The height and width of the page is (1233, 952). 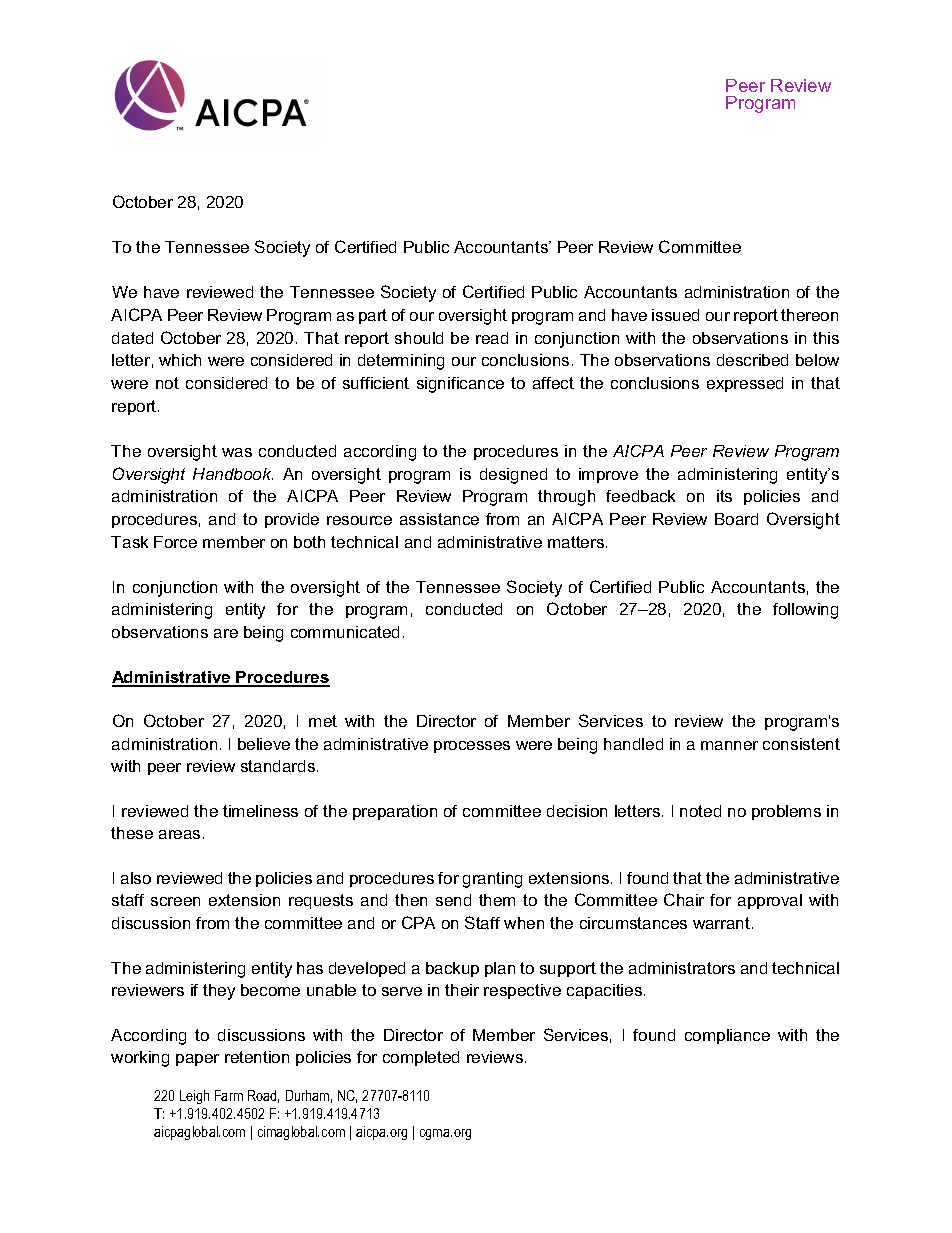 What do you see at coordinates (729, 745) in the page?
I see `manner` at bounding box center [729, 745].
